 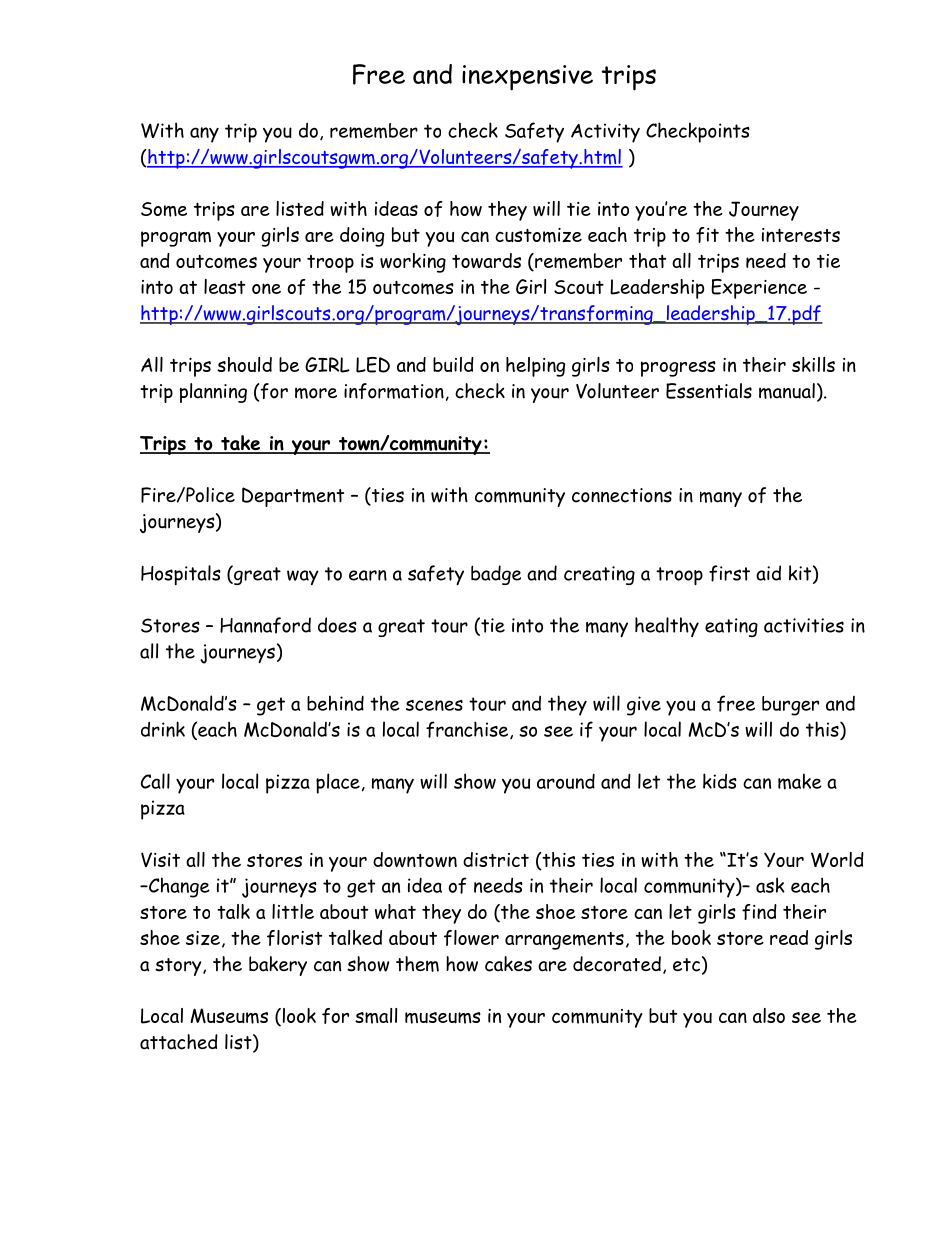 I want to click on kids, so click(x=720, y=781).
